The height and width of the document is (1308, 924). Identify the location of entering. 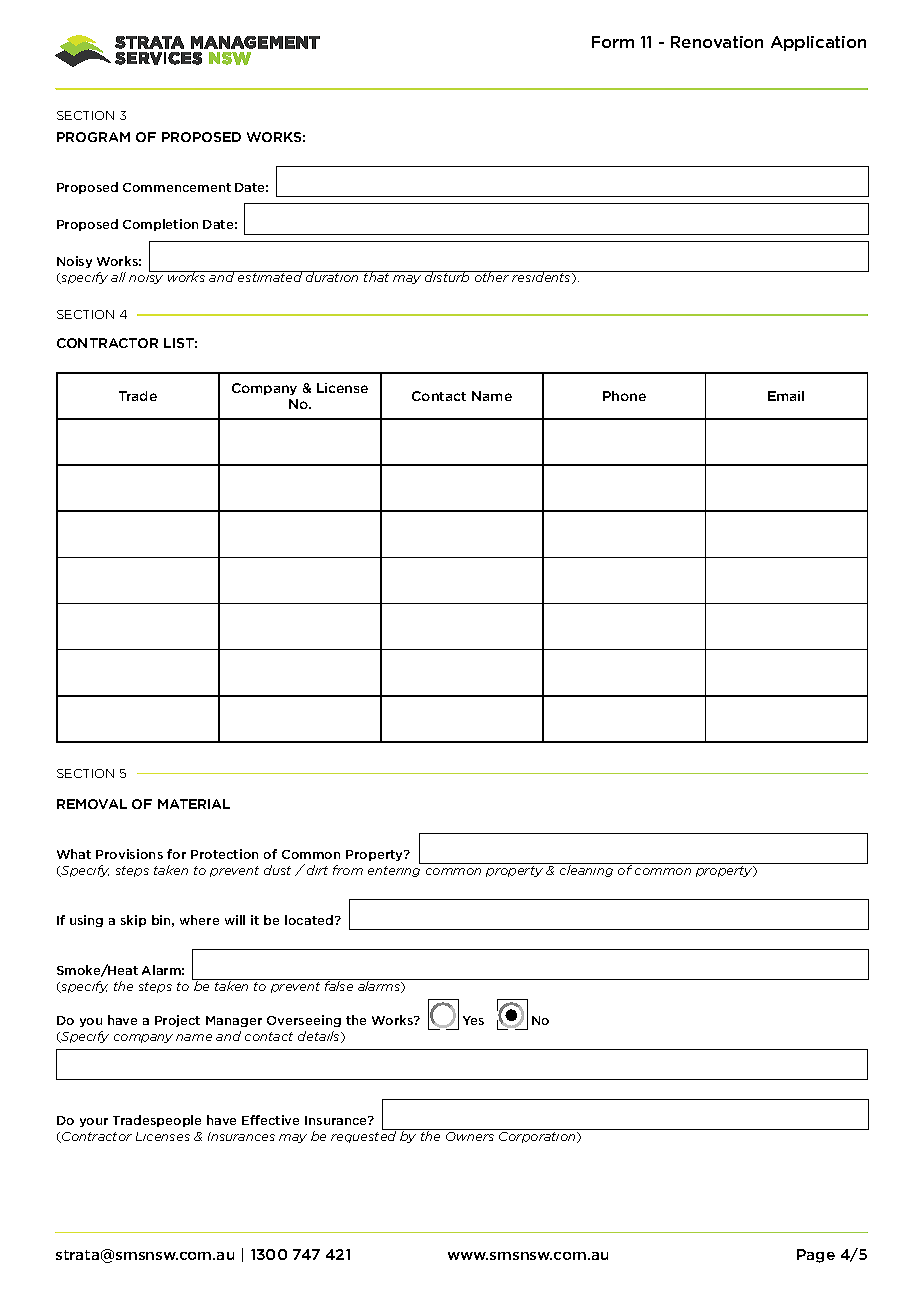
(396, 870).
